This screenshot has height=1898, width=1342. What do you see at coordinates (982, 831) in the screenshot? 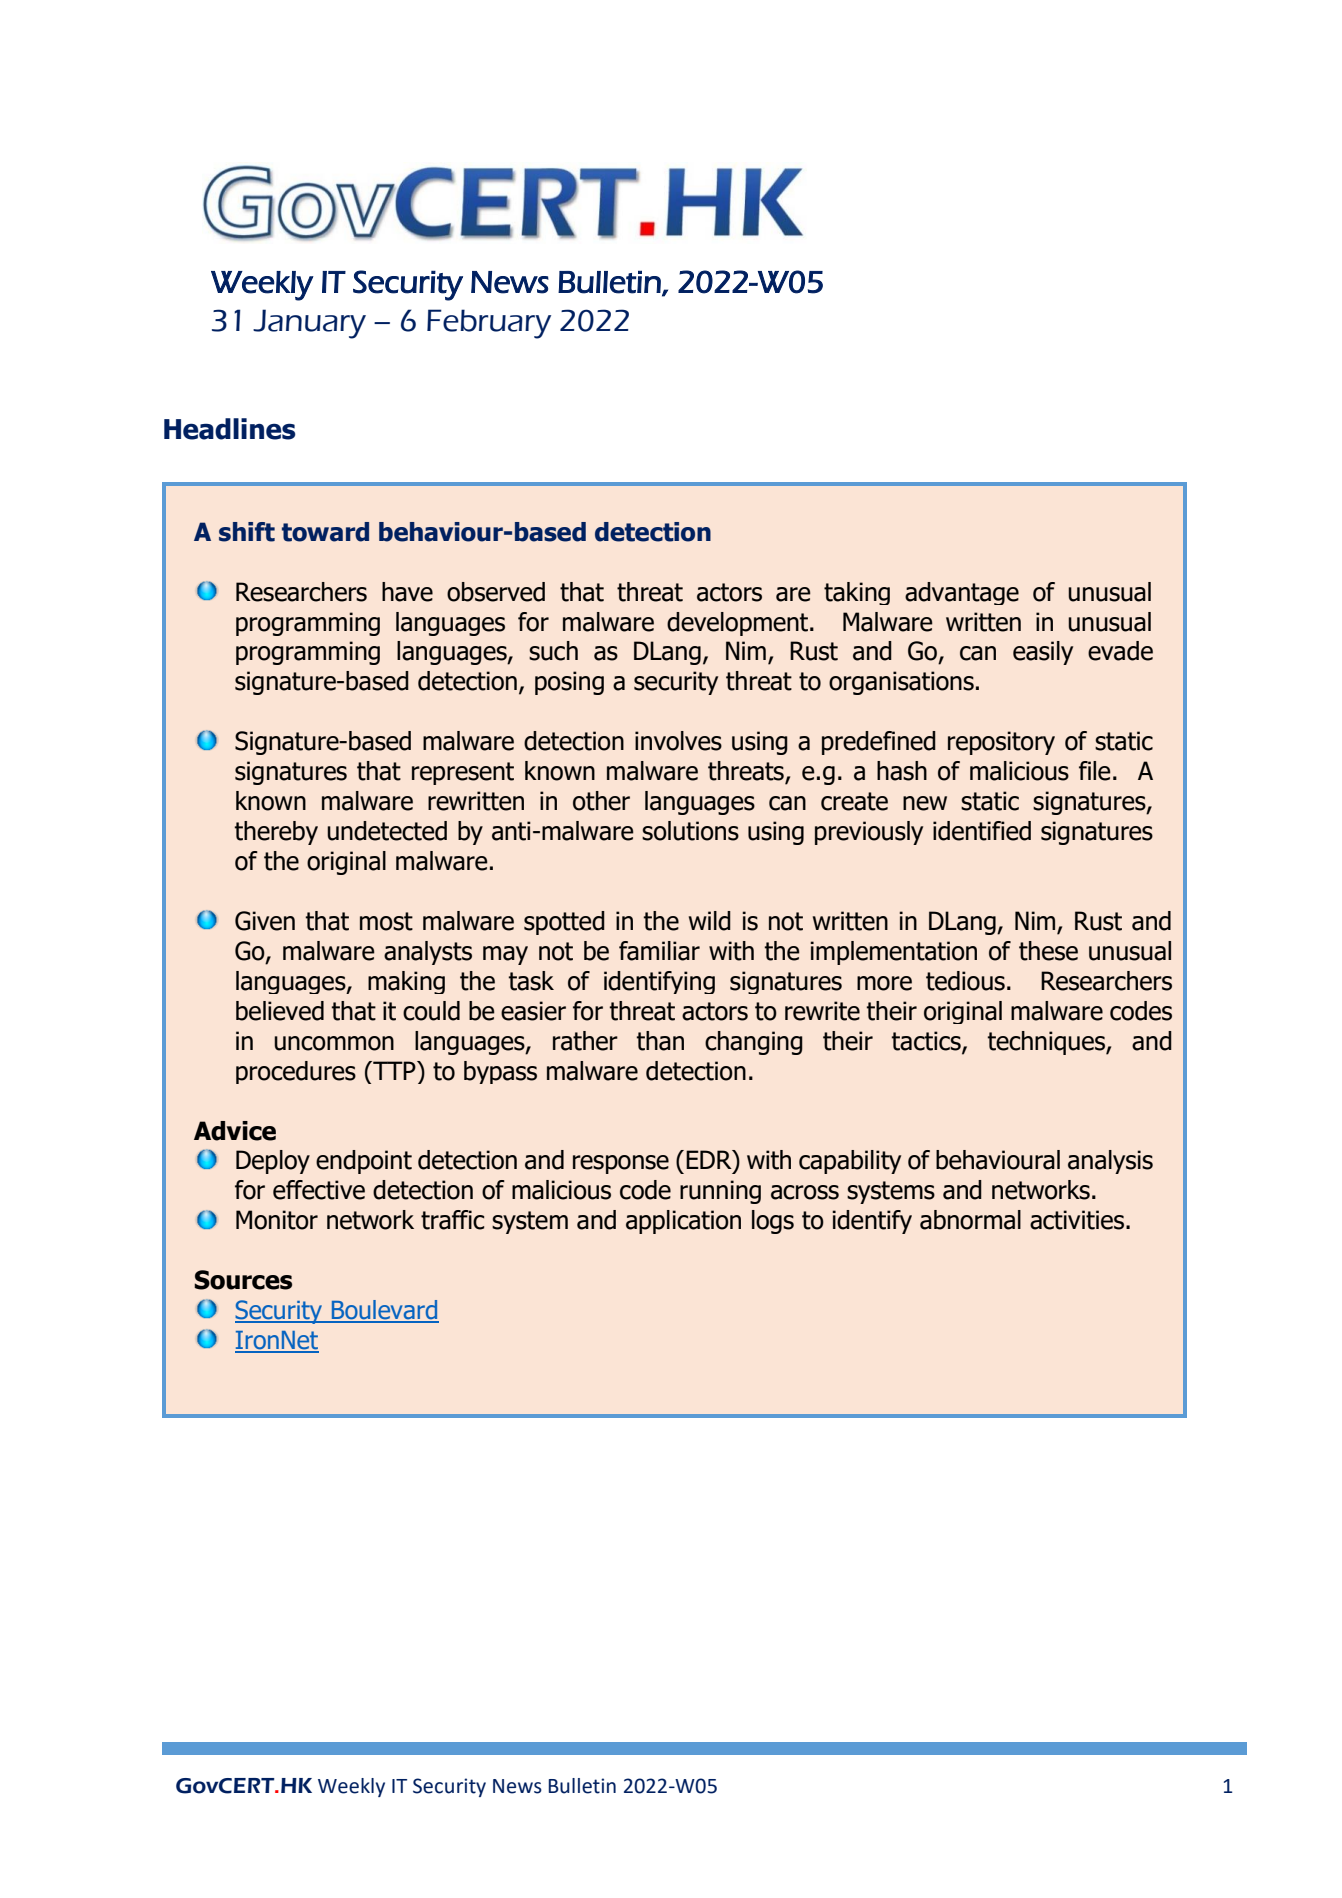
I see `identified` at bounding box center [982, 831].
